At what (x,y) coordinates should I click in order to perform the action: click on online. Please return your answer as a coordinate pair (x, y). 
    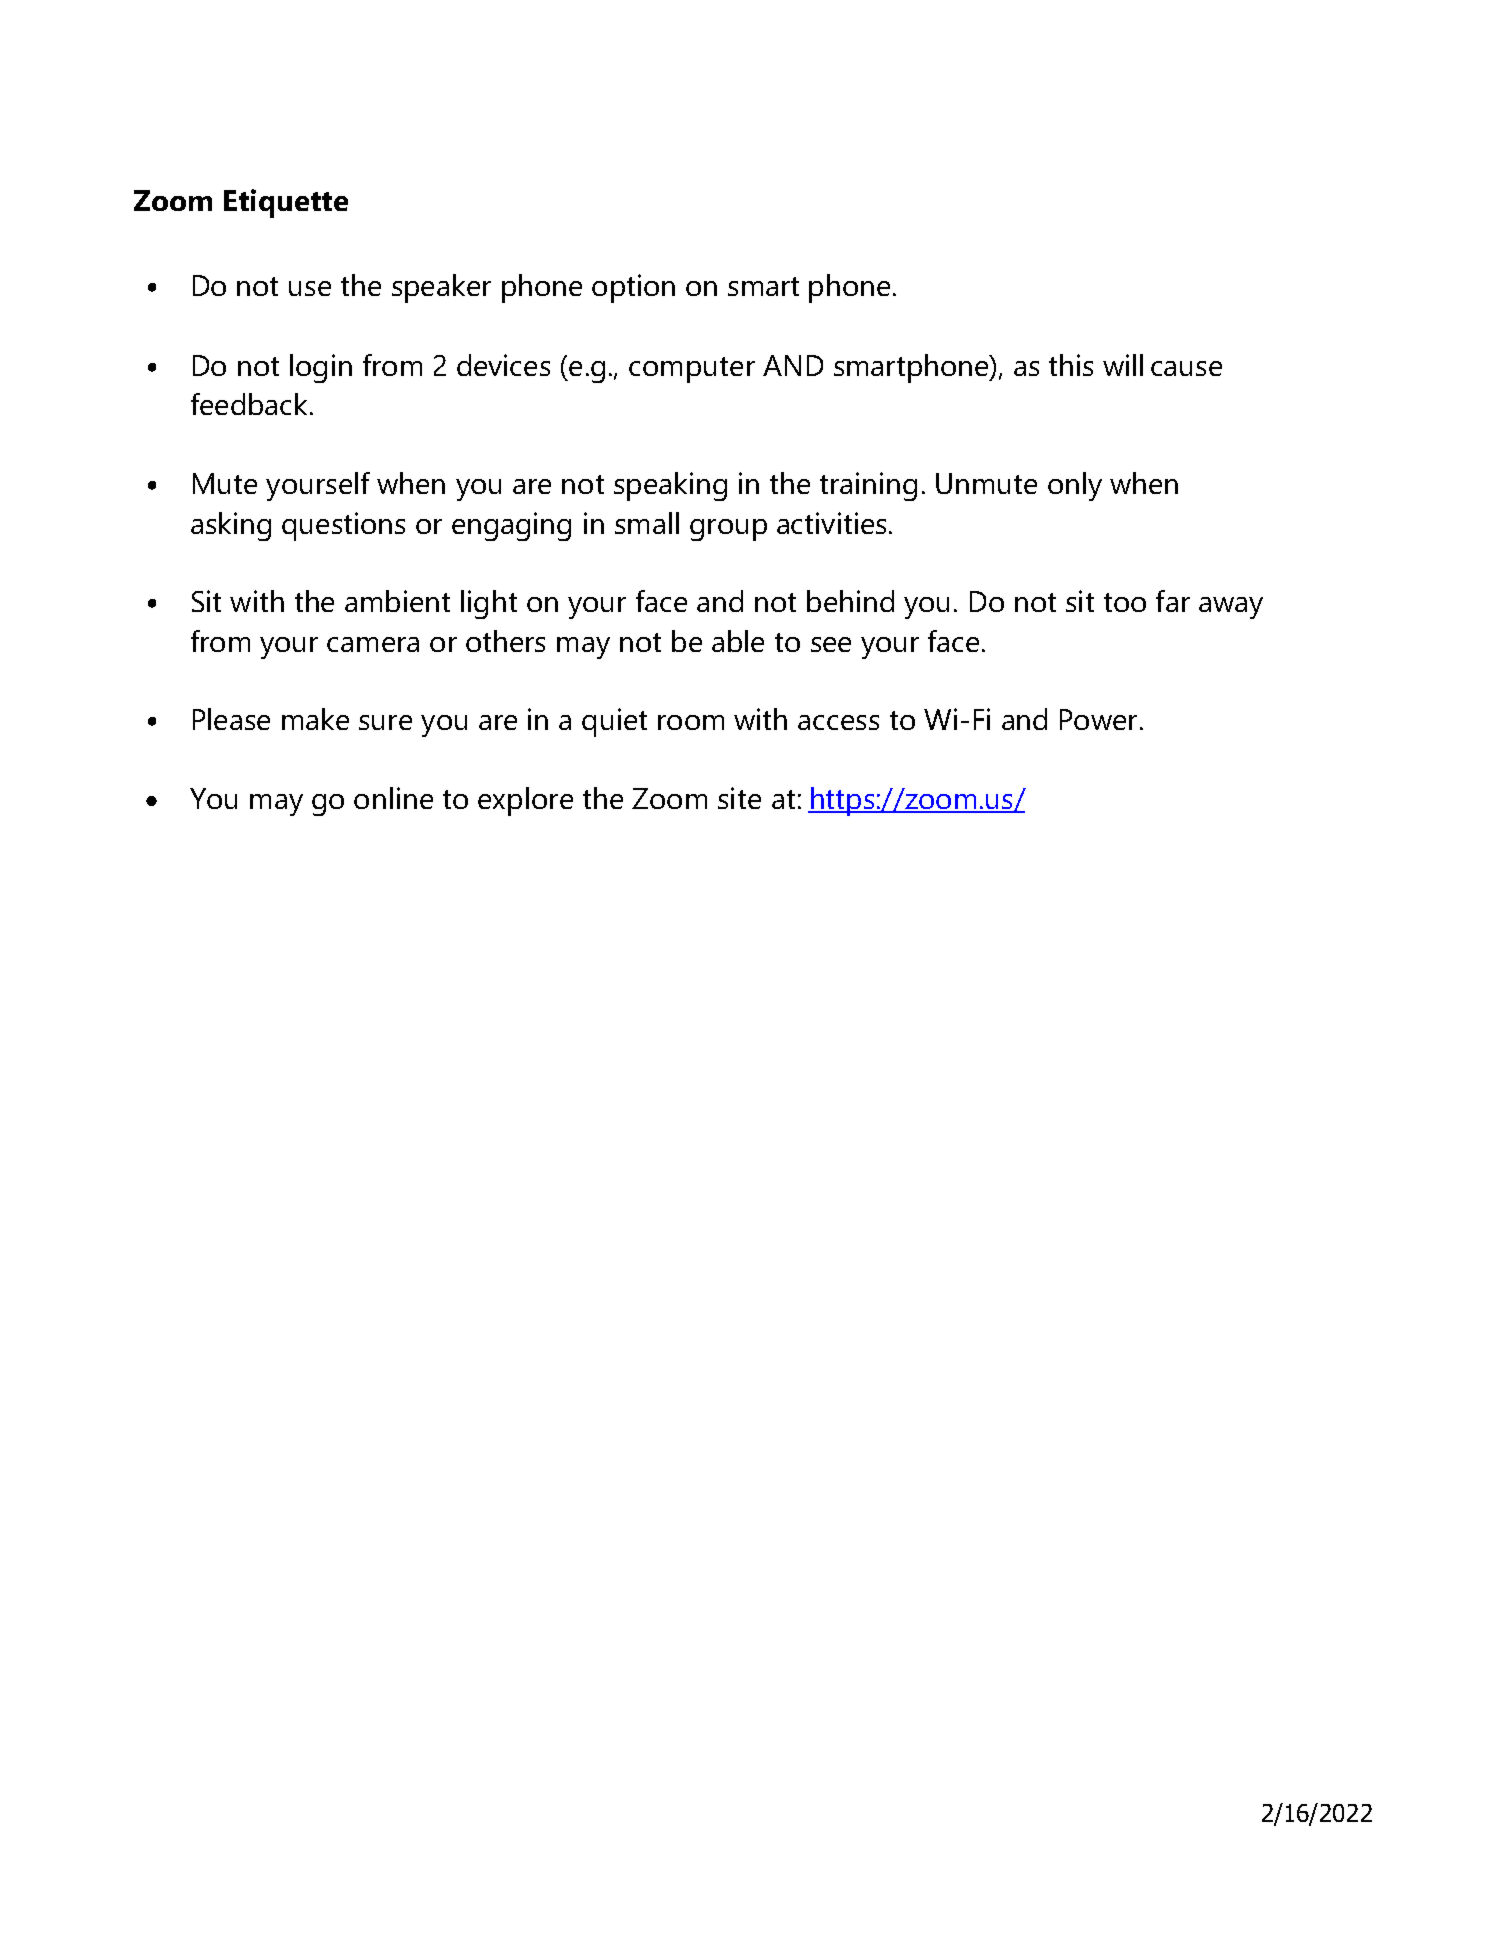
    Looking at the image, I should click on (393, 798).
